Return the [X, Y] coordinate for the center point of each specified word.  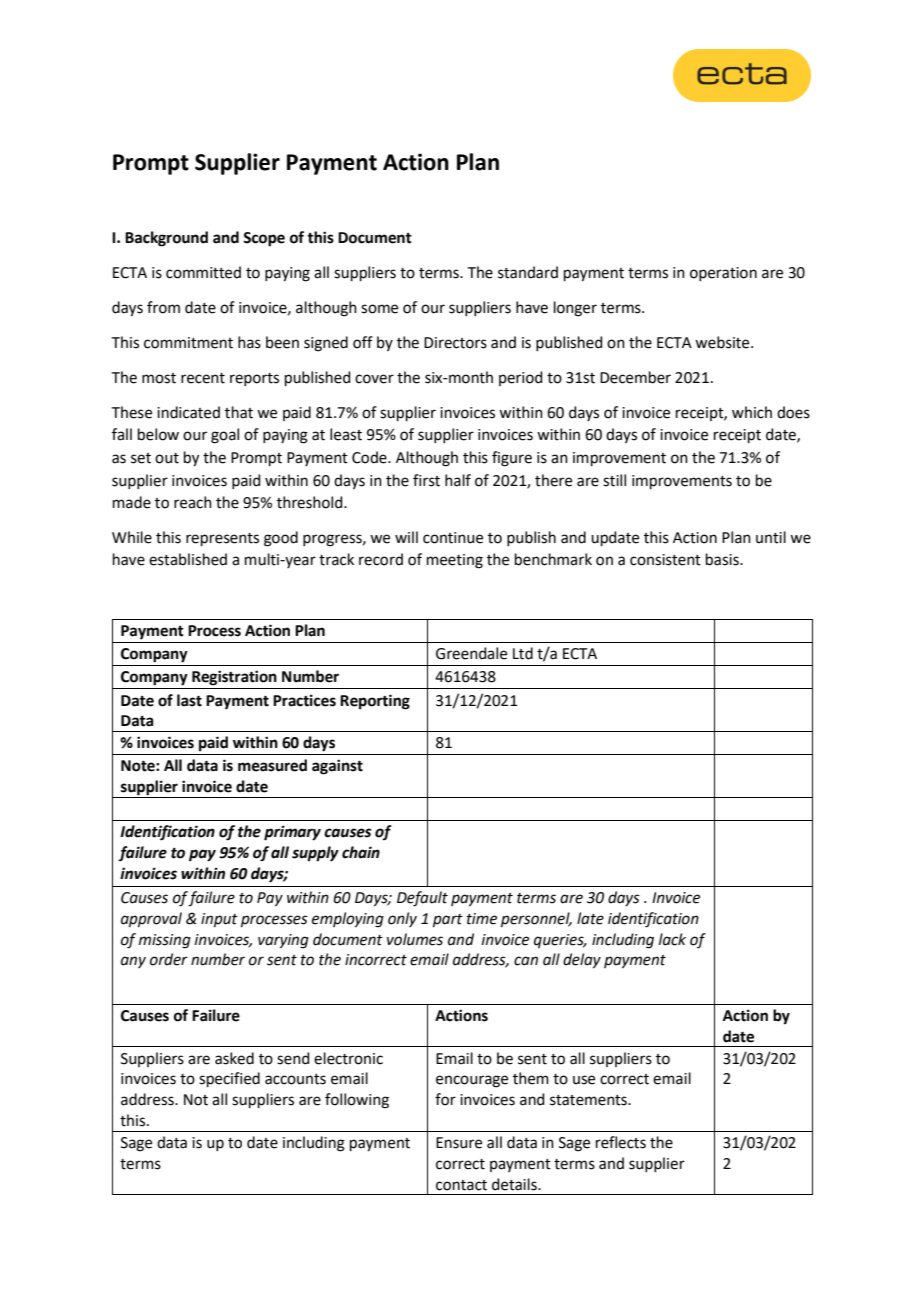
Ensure [459, 1143]
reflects [621, 1142]
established [188, 559]
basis [723, 559]
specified [229, 1079]
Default [422, 899]
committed [203, 272]
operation [723, 274]
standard [528, 272]
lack [672, 939]
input [219, 920]
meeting [455, 561]
